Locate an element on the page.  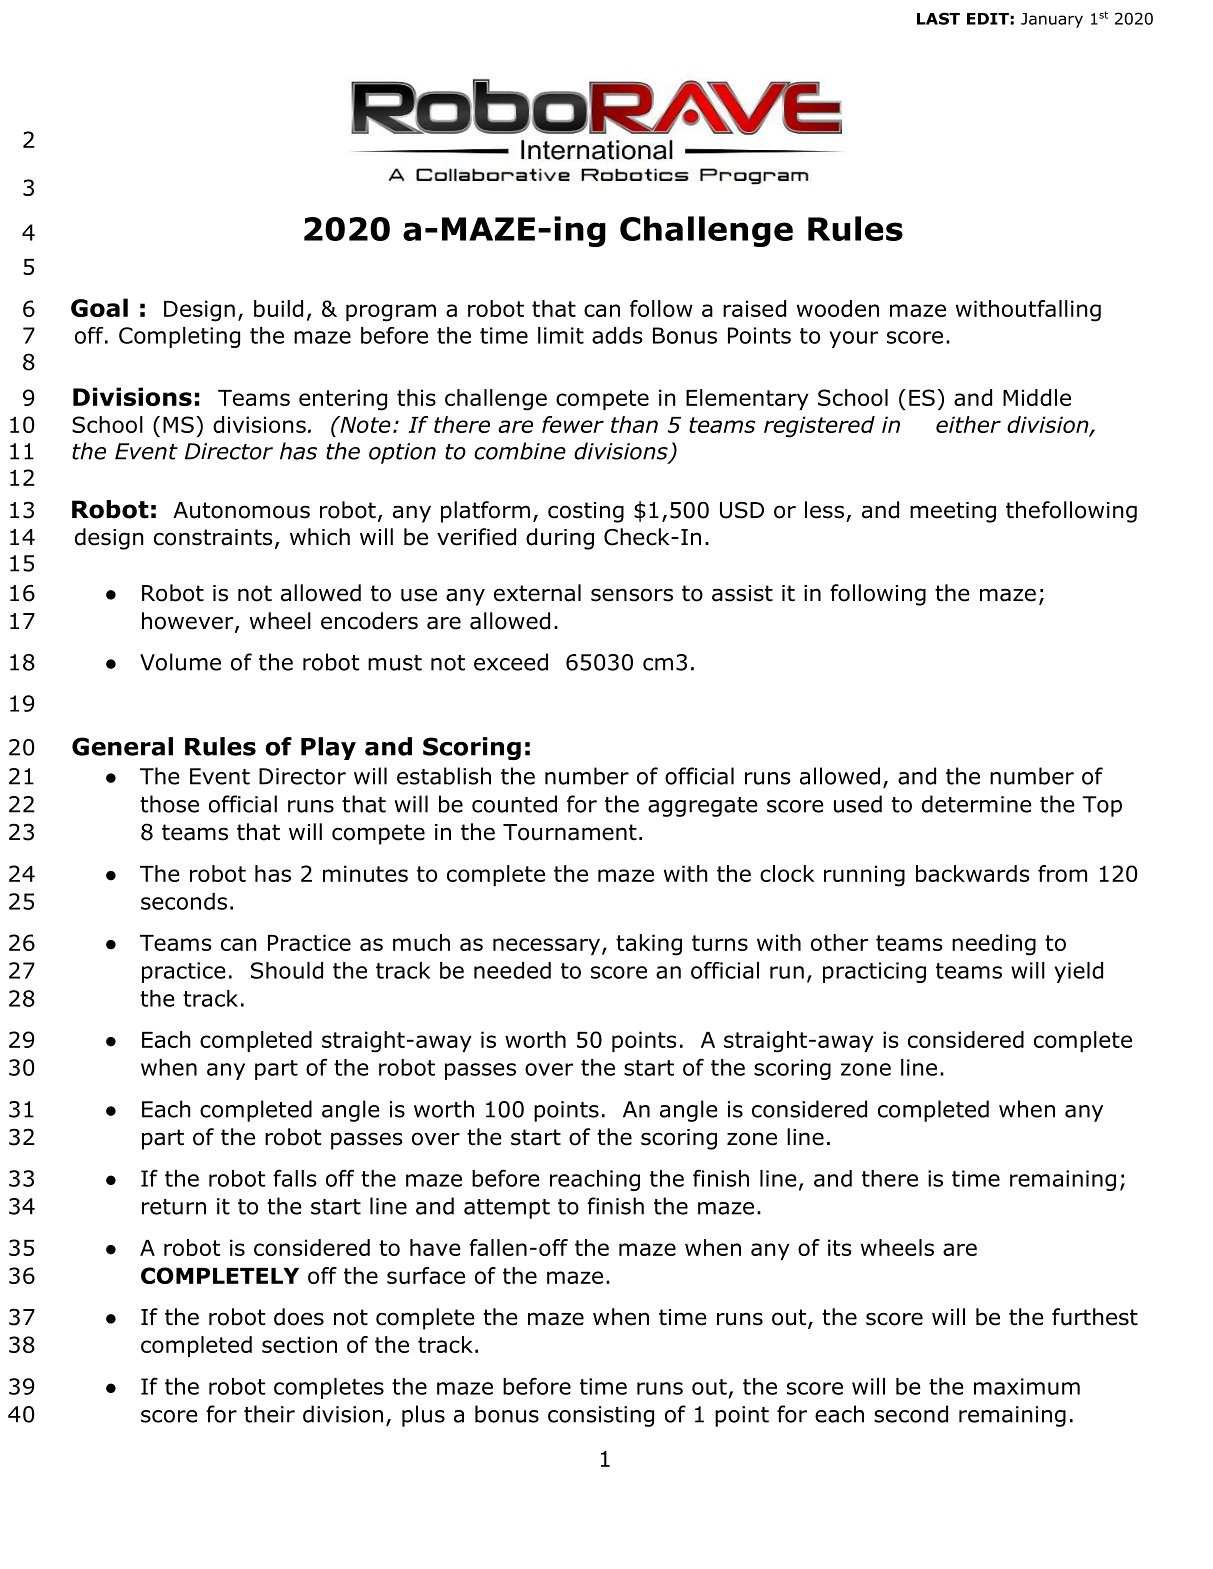
LAST is located at coordinates (938, 18).
